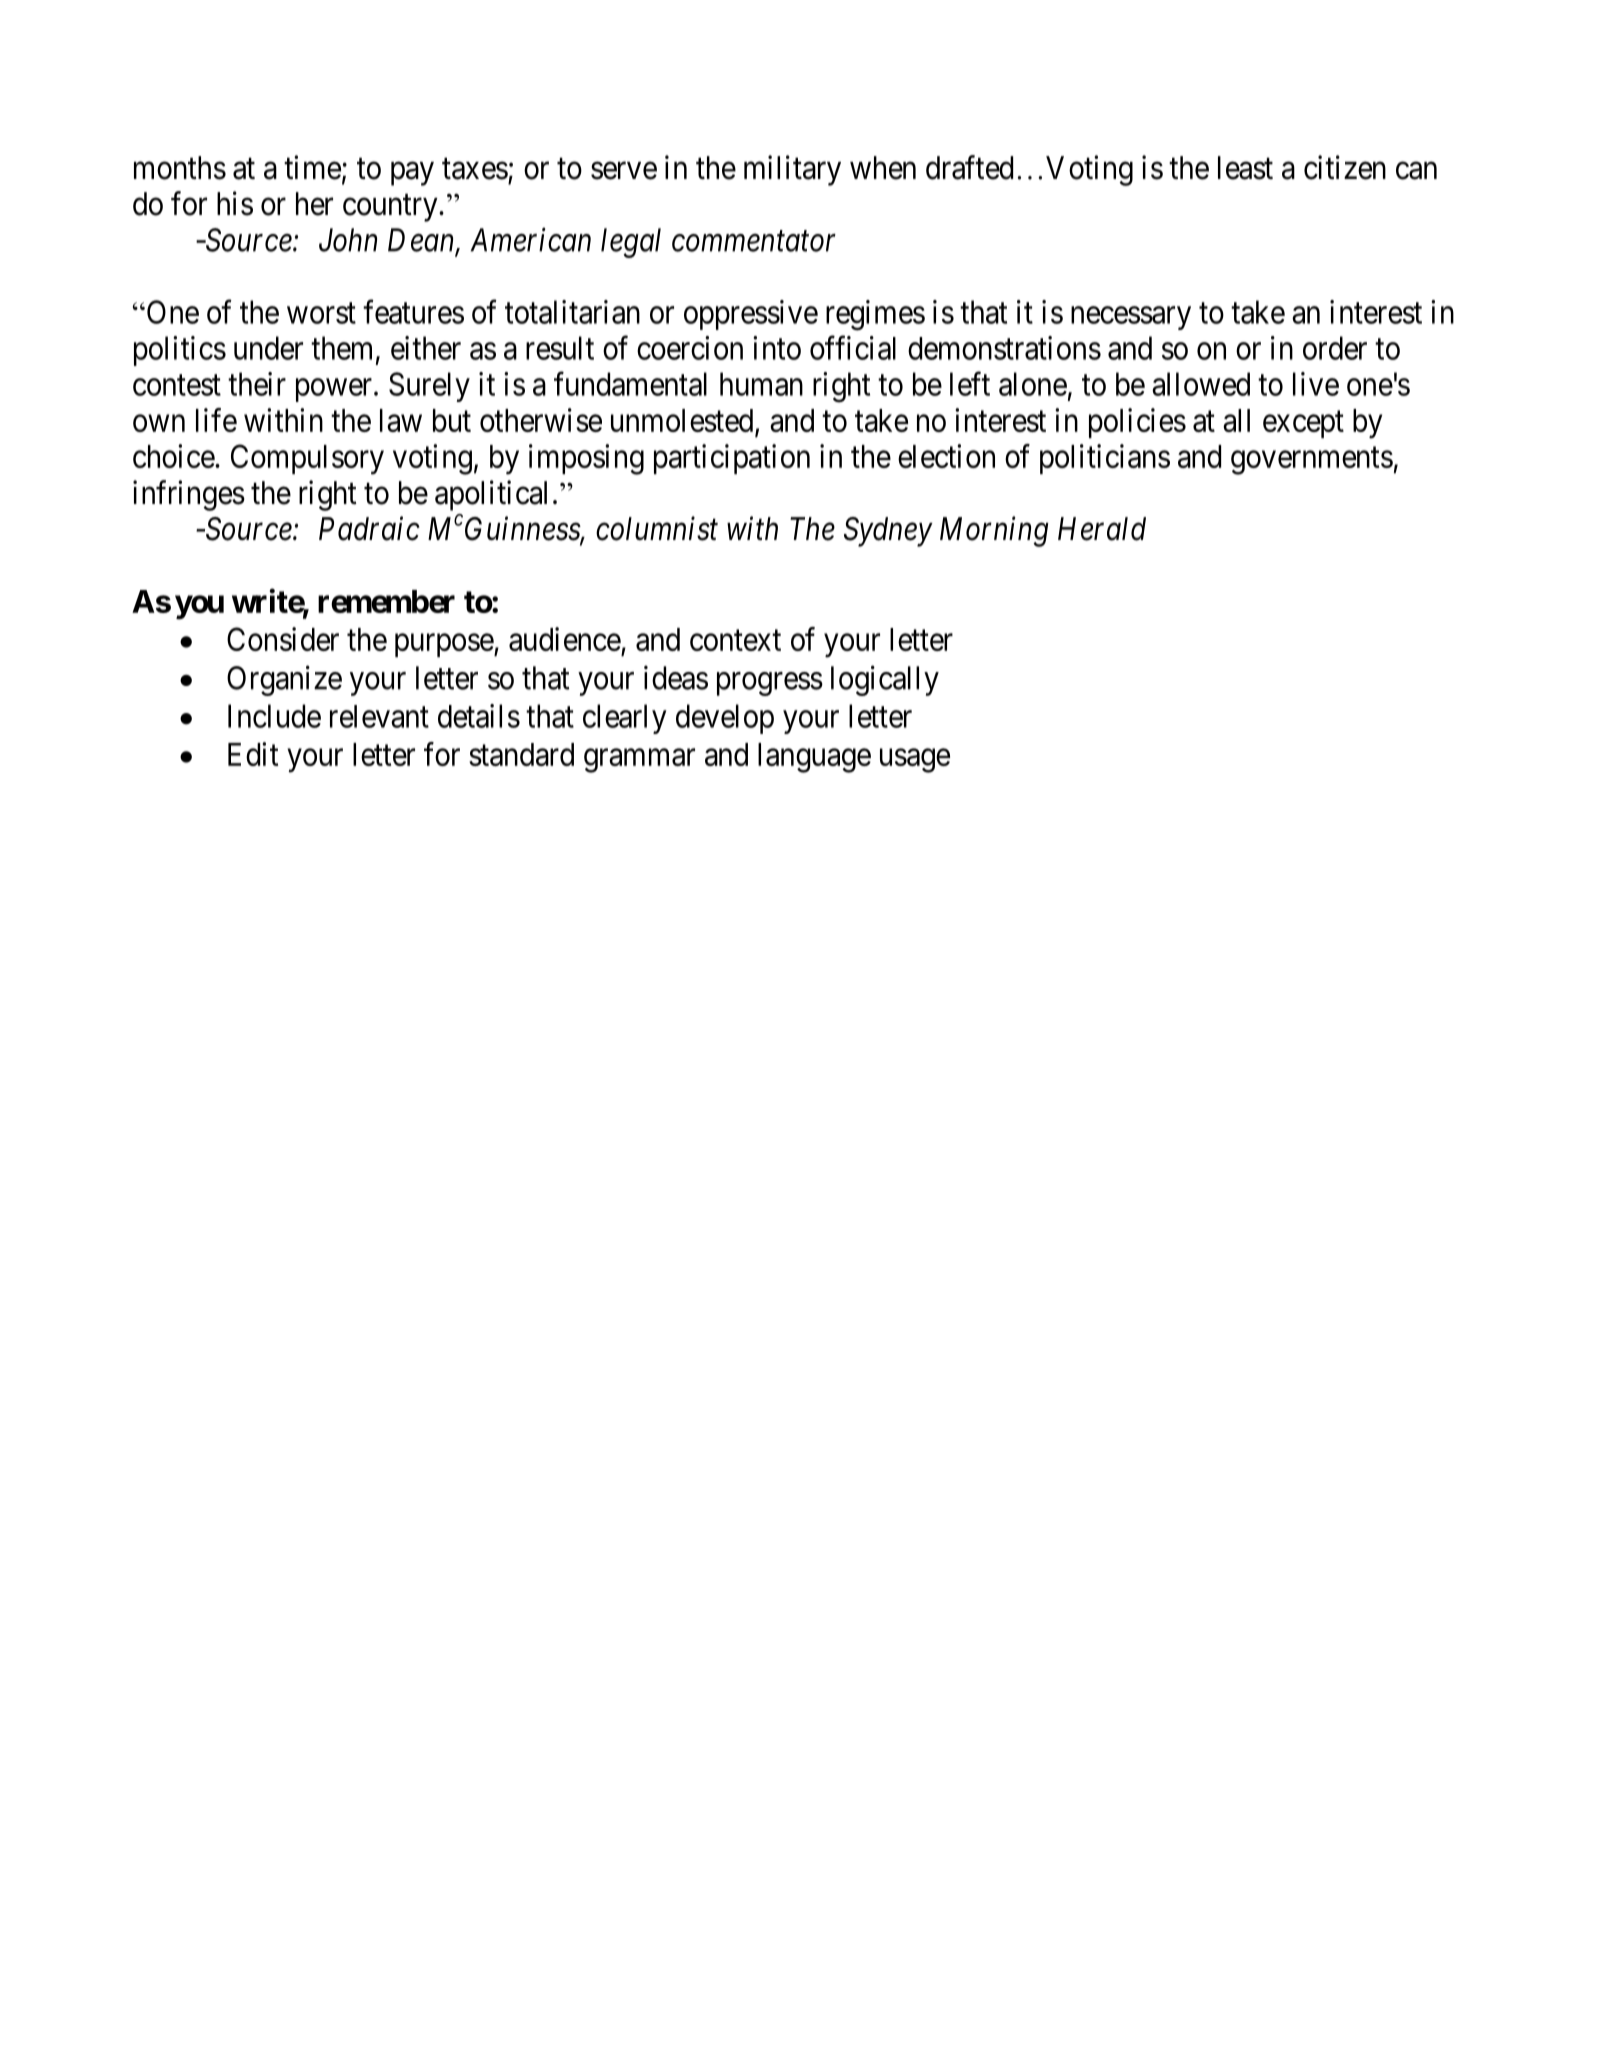  I want to click on Edit, so click(253, 754).
